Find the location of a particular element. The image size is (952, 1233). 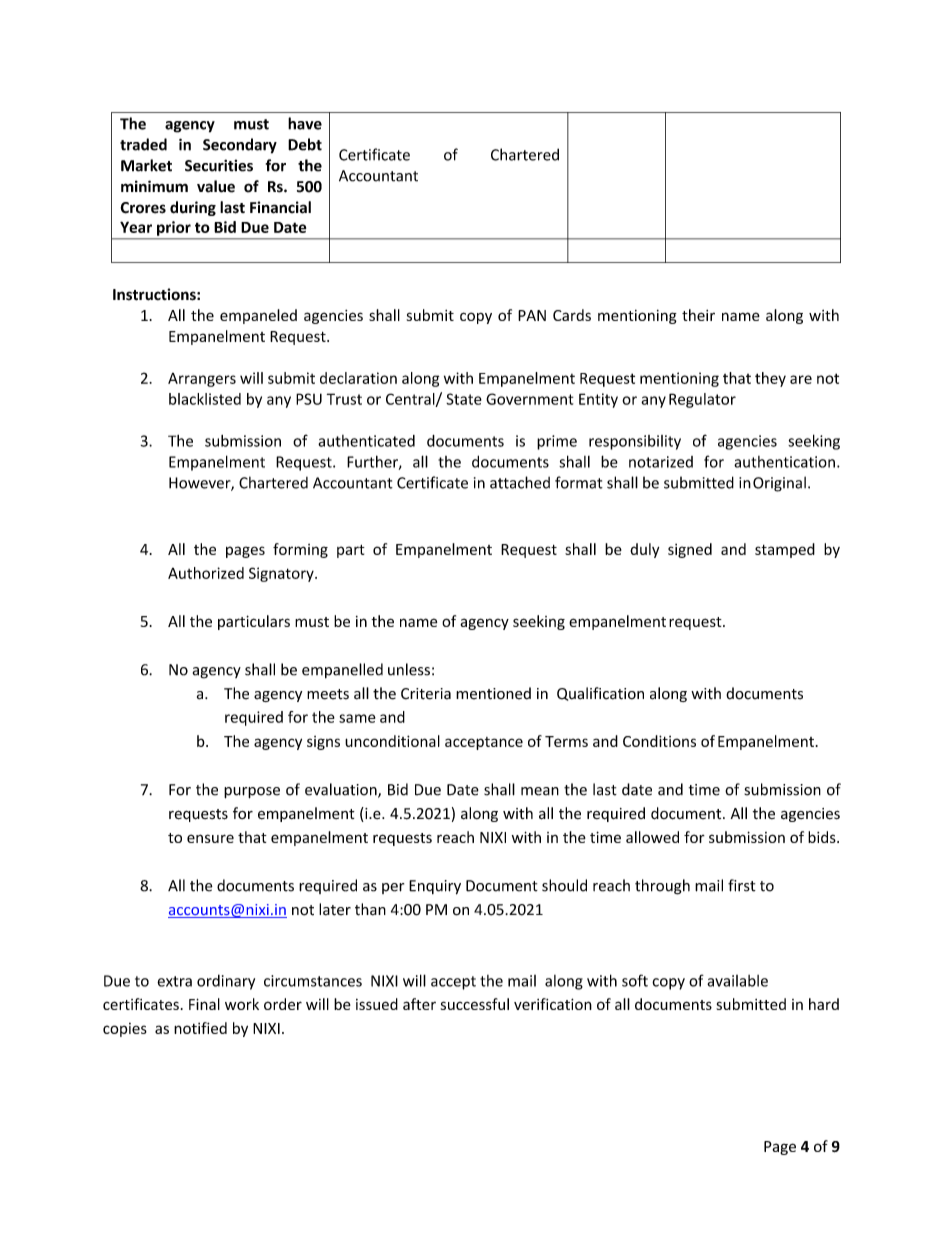

Final is located at coordinates (204, 1004).
